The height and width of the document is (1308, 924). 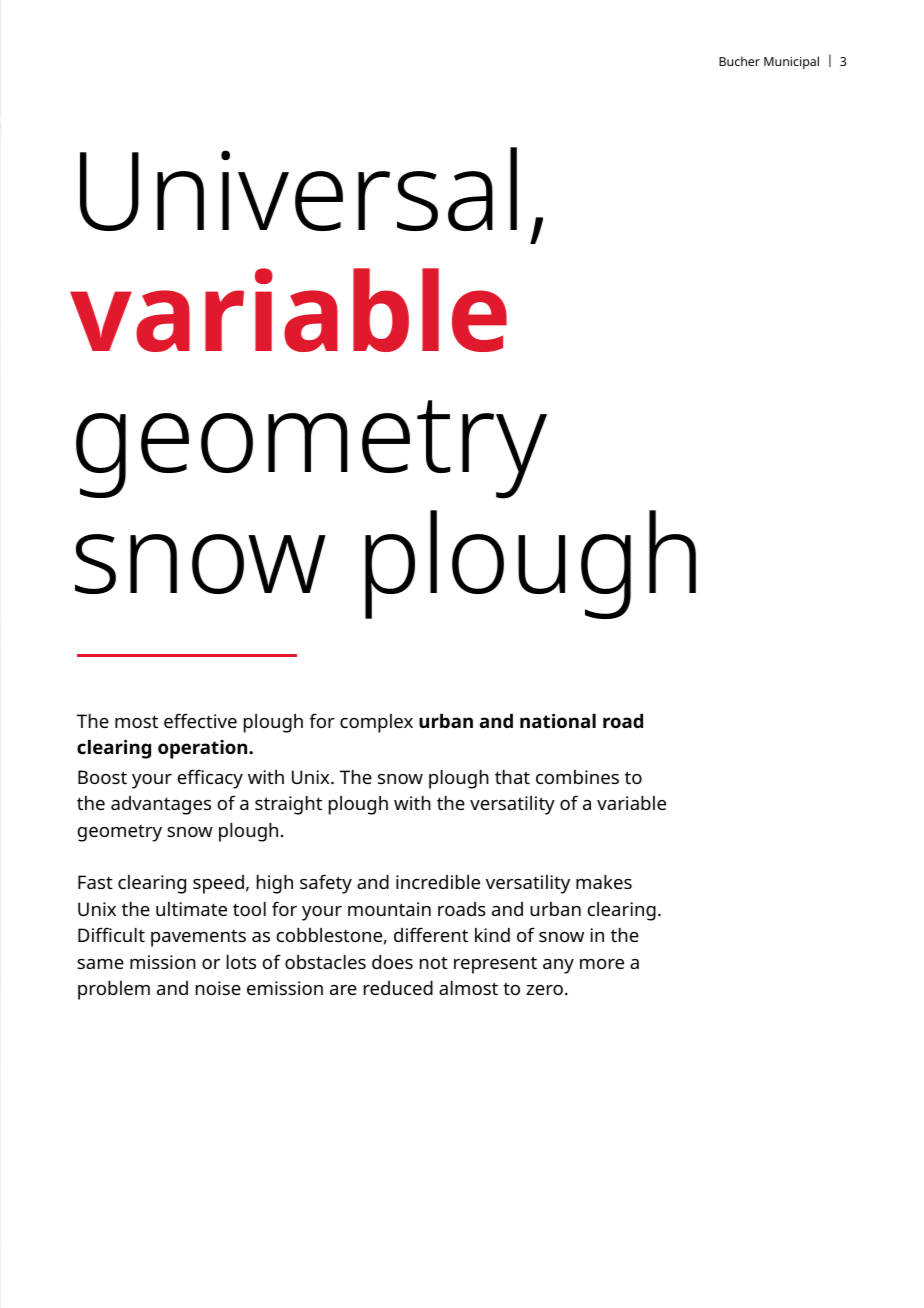 I want to click on effective, so click(x=200, y=720).
